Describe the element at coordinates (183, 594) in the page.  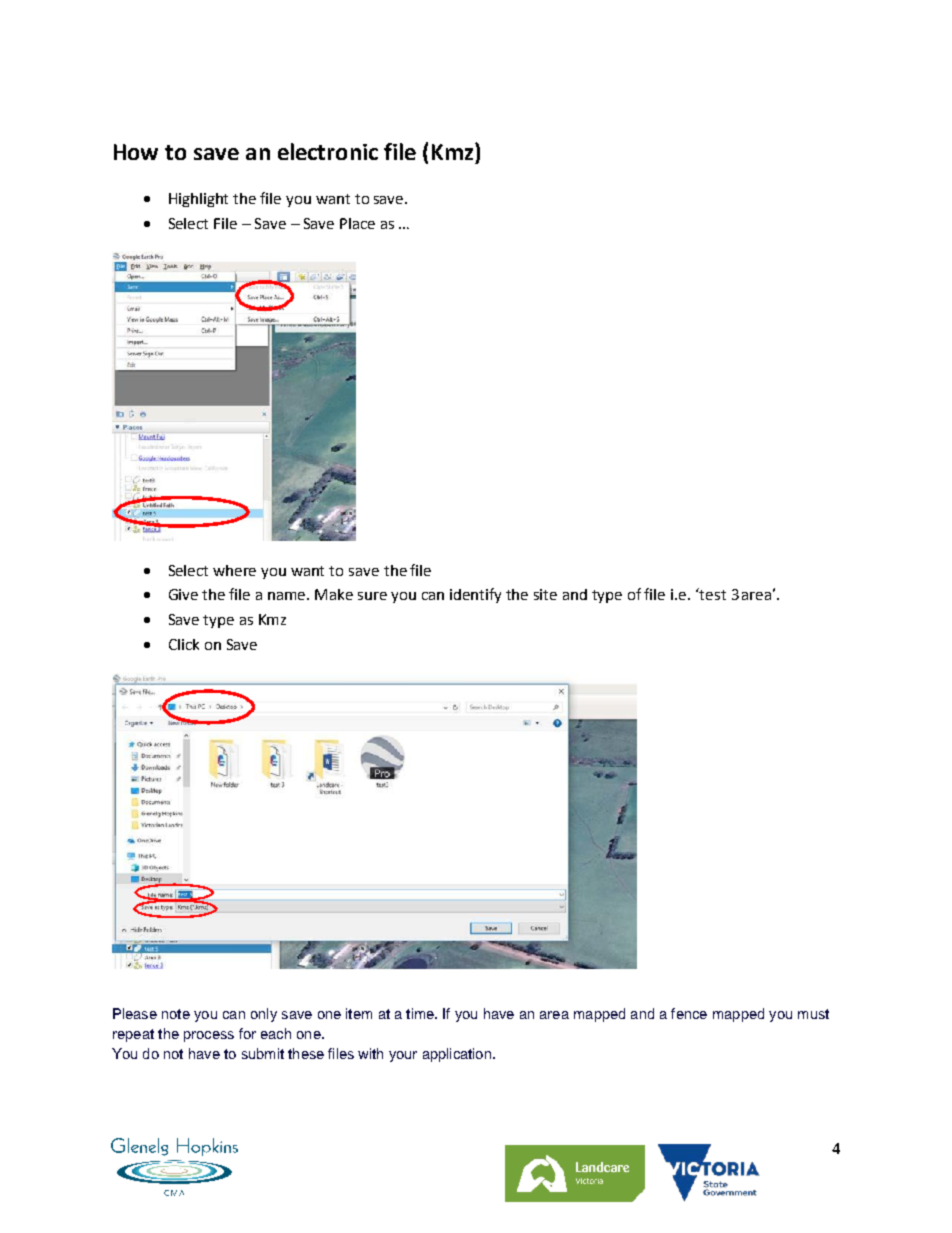
I see `Give` at that location.
